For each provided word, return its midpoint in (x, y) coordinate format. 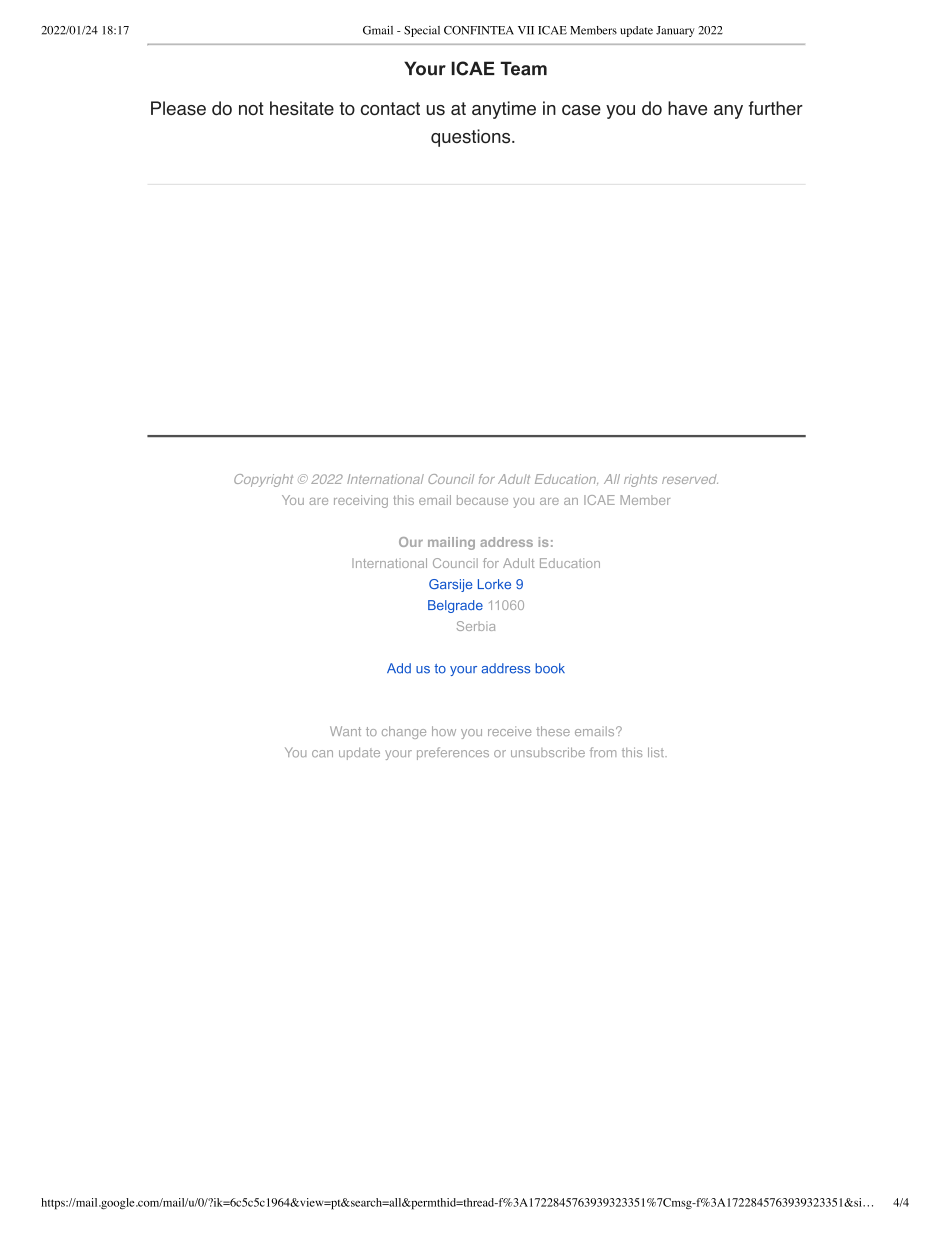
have (687, 108)
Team (523, 68)
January (675, 31)
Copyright (263, 480)
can (322, 754)
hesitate (302, 108)
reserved (690, 479)
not (251, 108)
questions (472, 138)
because (482, 500)
